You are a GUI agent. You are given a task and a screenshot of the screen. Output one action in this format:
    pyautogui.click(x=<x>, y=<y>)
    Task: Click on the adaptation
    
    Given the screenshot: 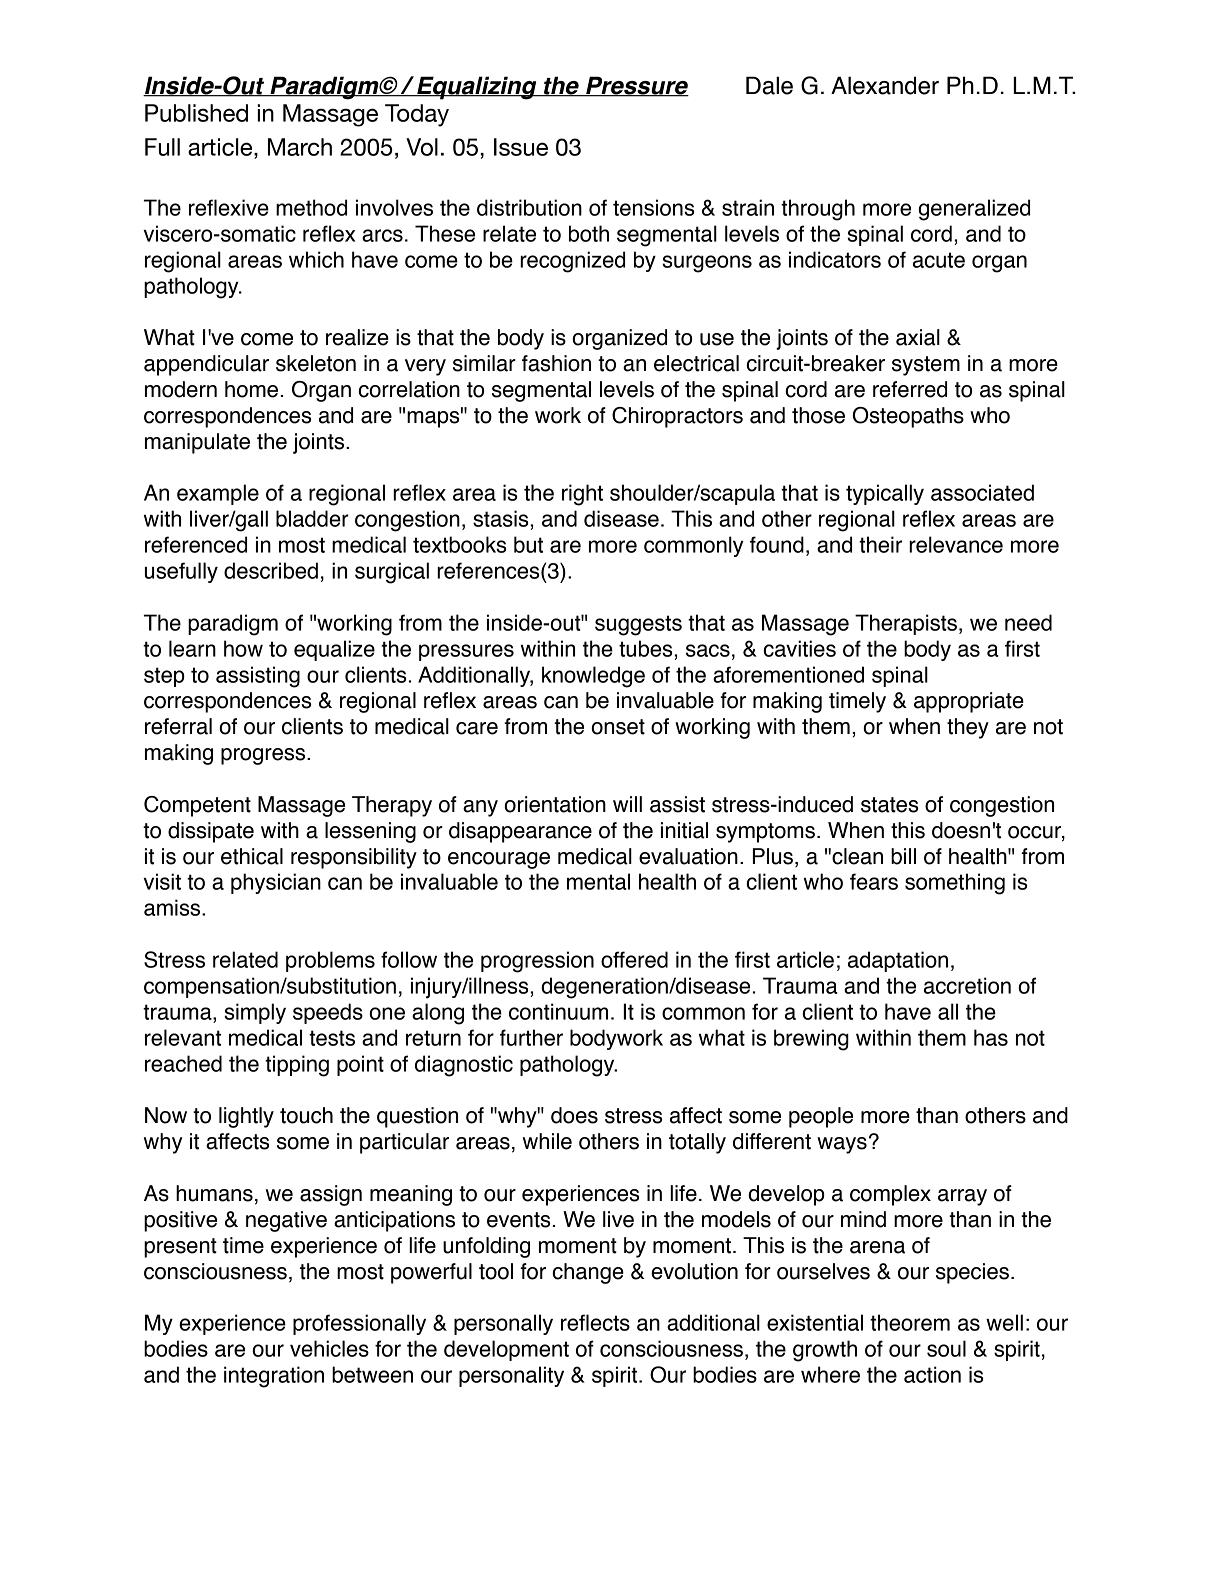 What is the action you would take?
    pyautogui.click(x=898, y=961)
